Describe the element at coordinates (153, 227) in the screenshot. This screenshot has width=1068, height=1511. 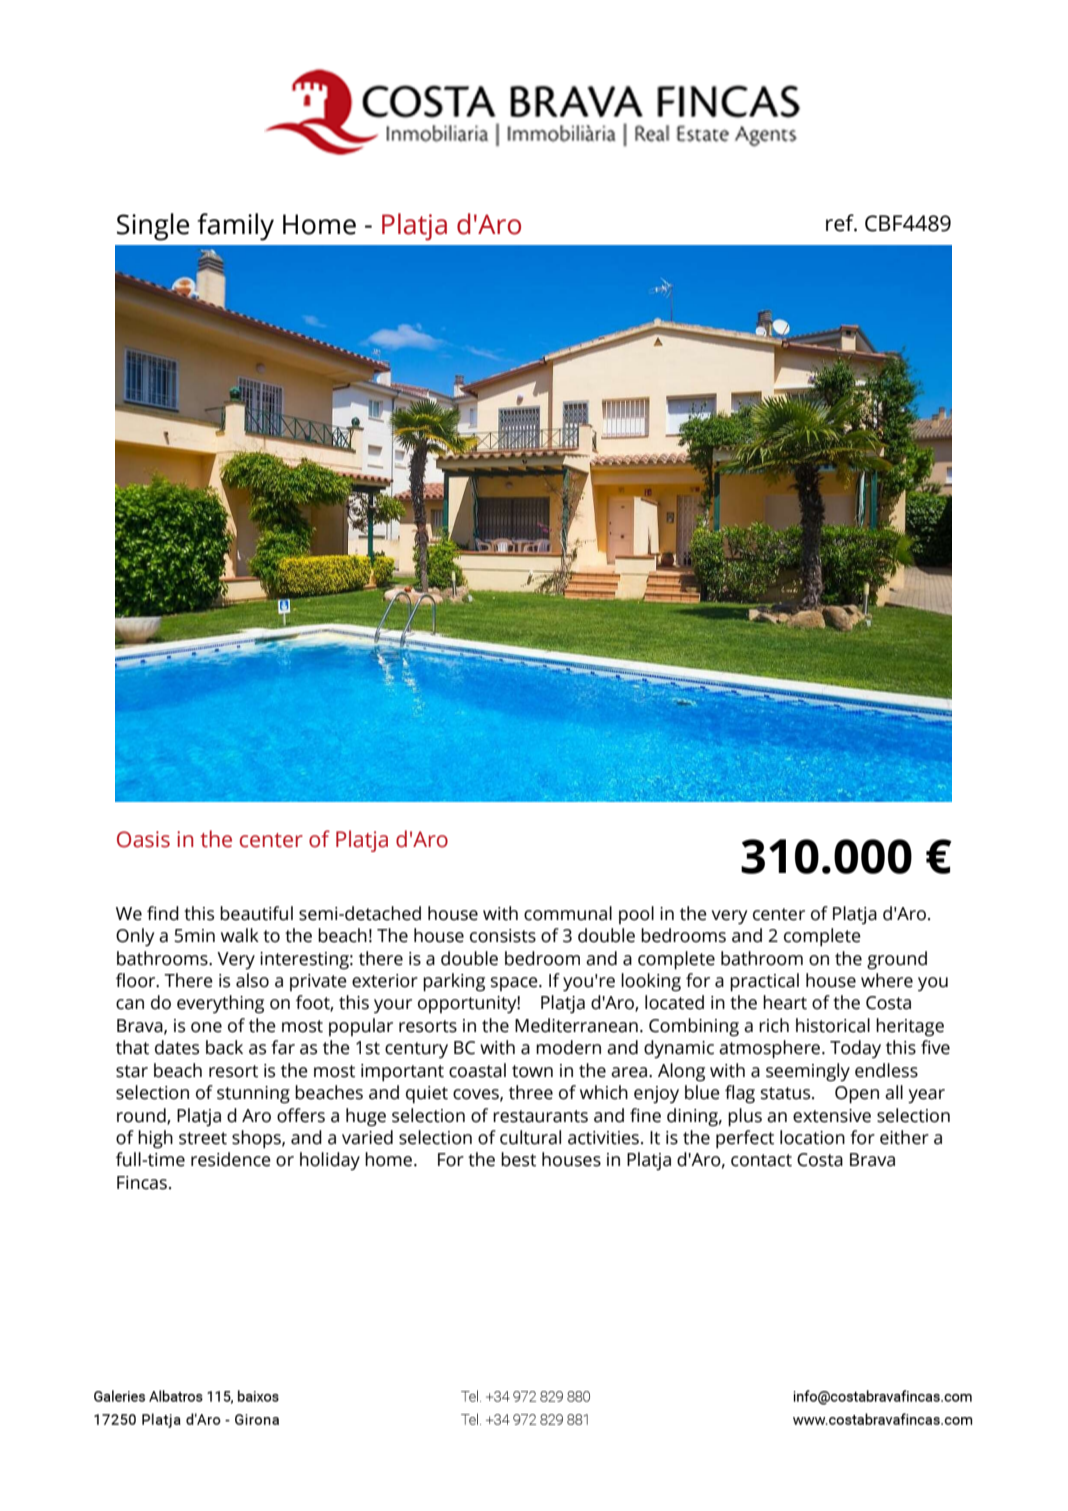
I see `Single` at that location.
